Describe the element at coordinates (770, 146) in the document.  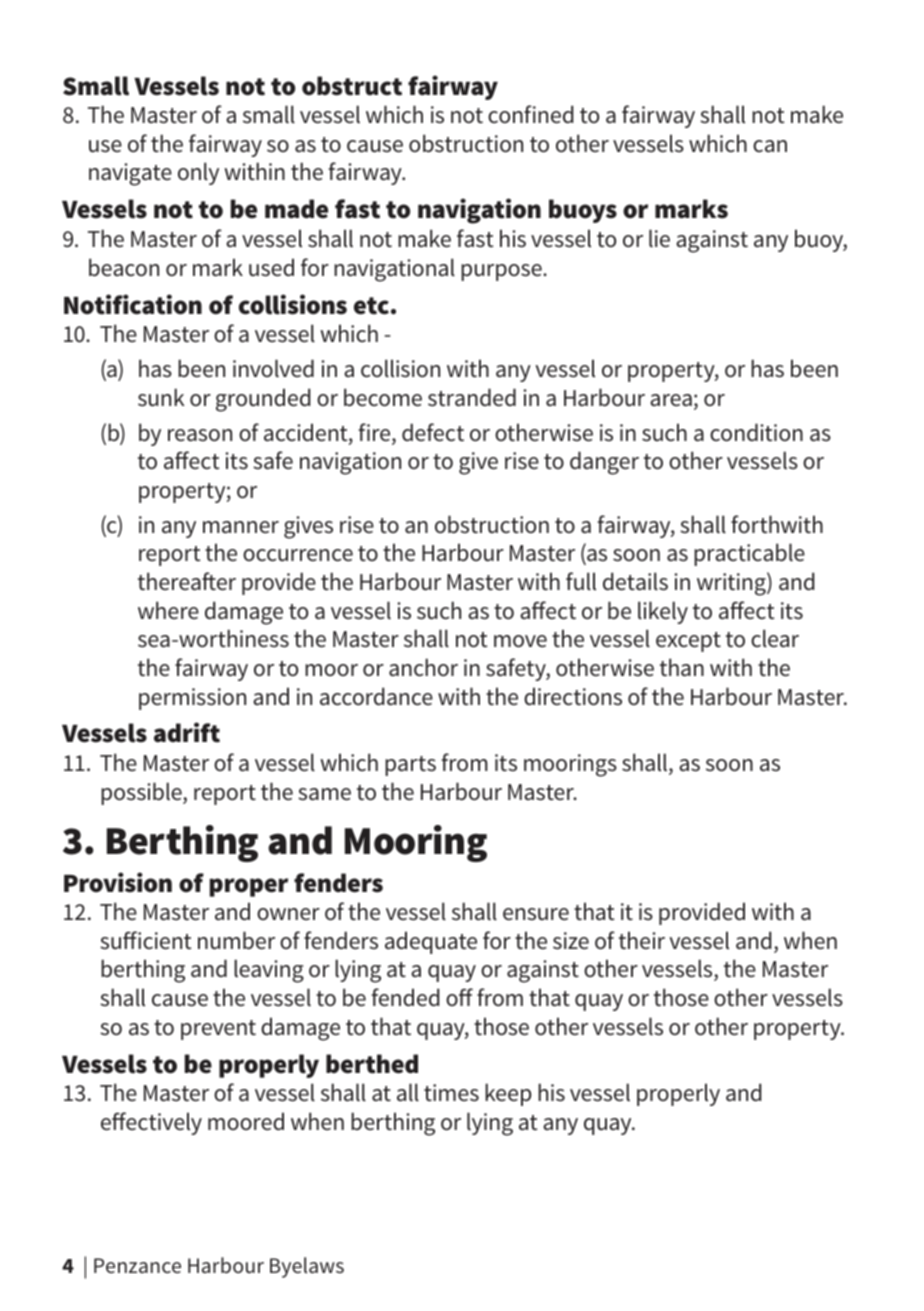
I see `can` at that location.
